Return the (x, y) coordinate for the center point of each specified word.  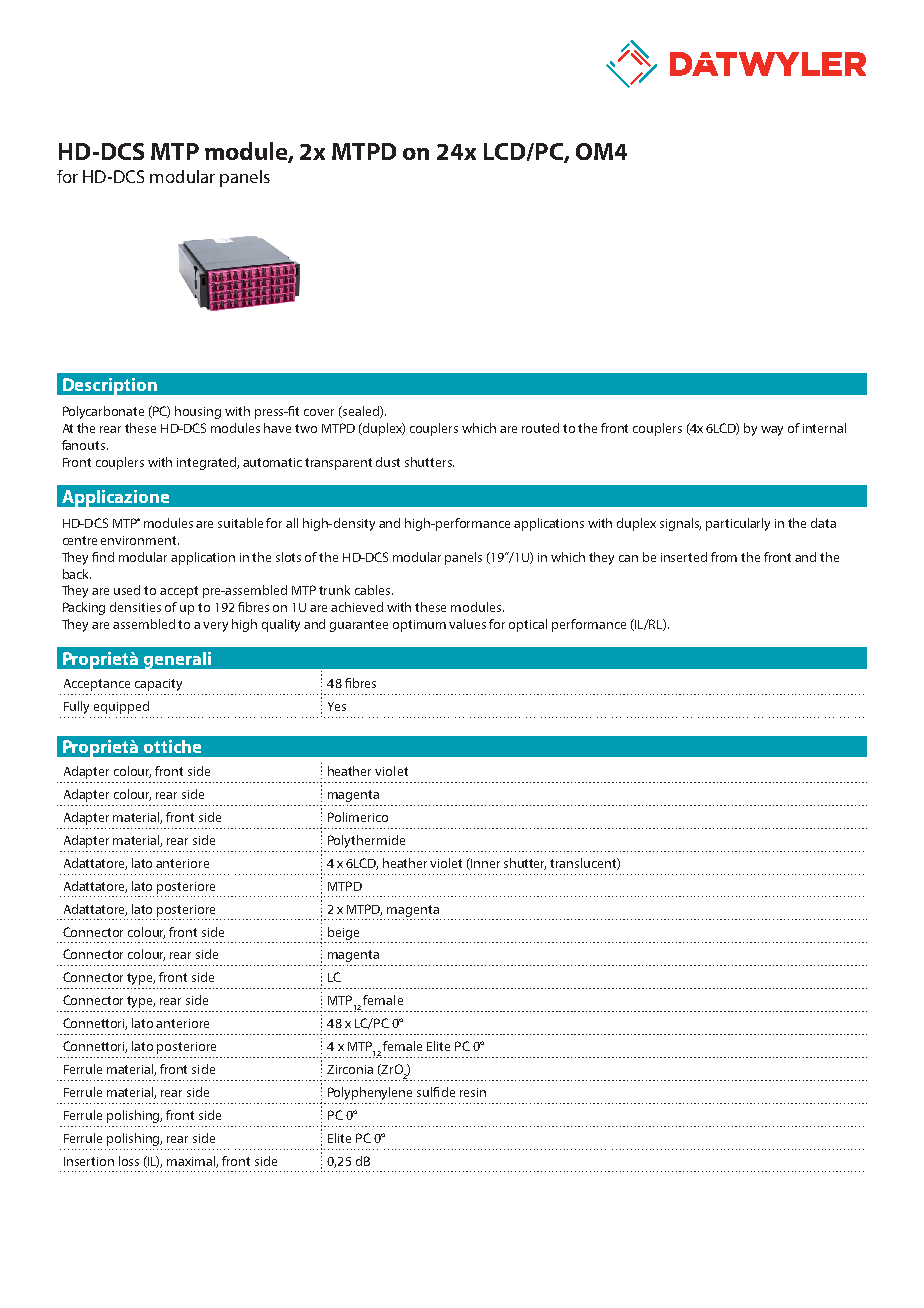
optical (528, 625)
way (772, 431)
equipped (121, 707)
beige (343, 933)
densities (135, 607)
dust (388, 462)
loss (129, 1161)
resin (473, 1092)
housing (198, 412)
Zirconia (350, 1069)
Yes (337, 706)
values (467, 624)
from (724, 557)
